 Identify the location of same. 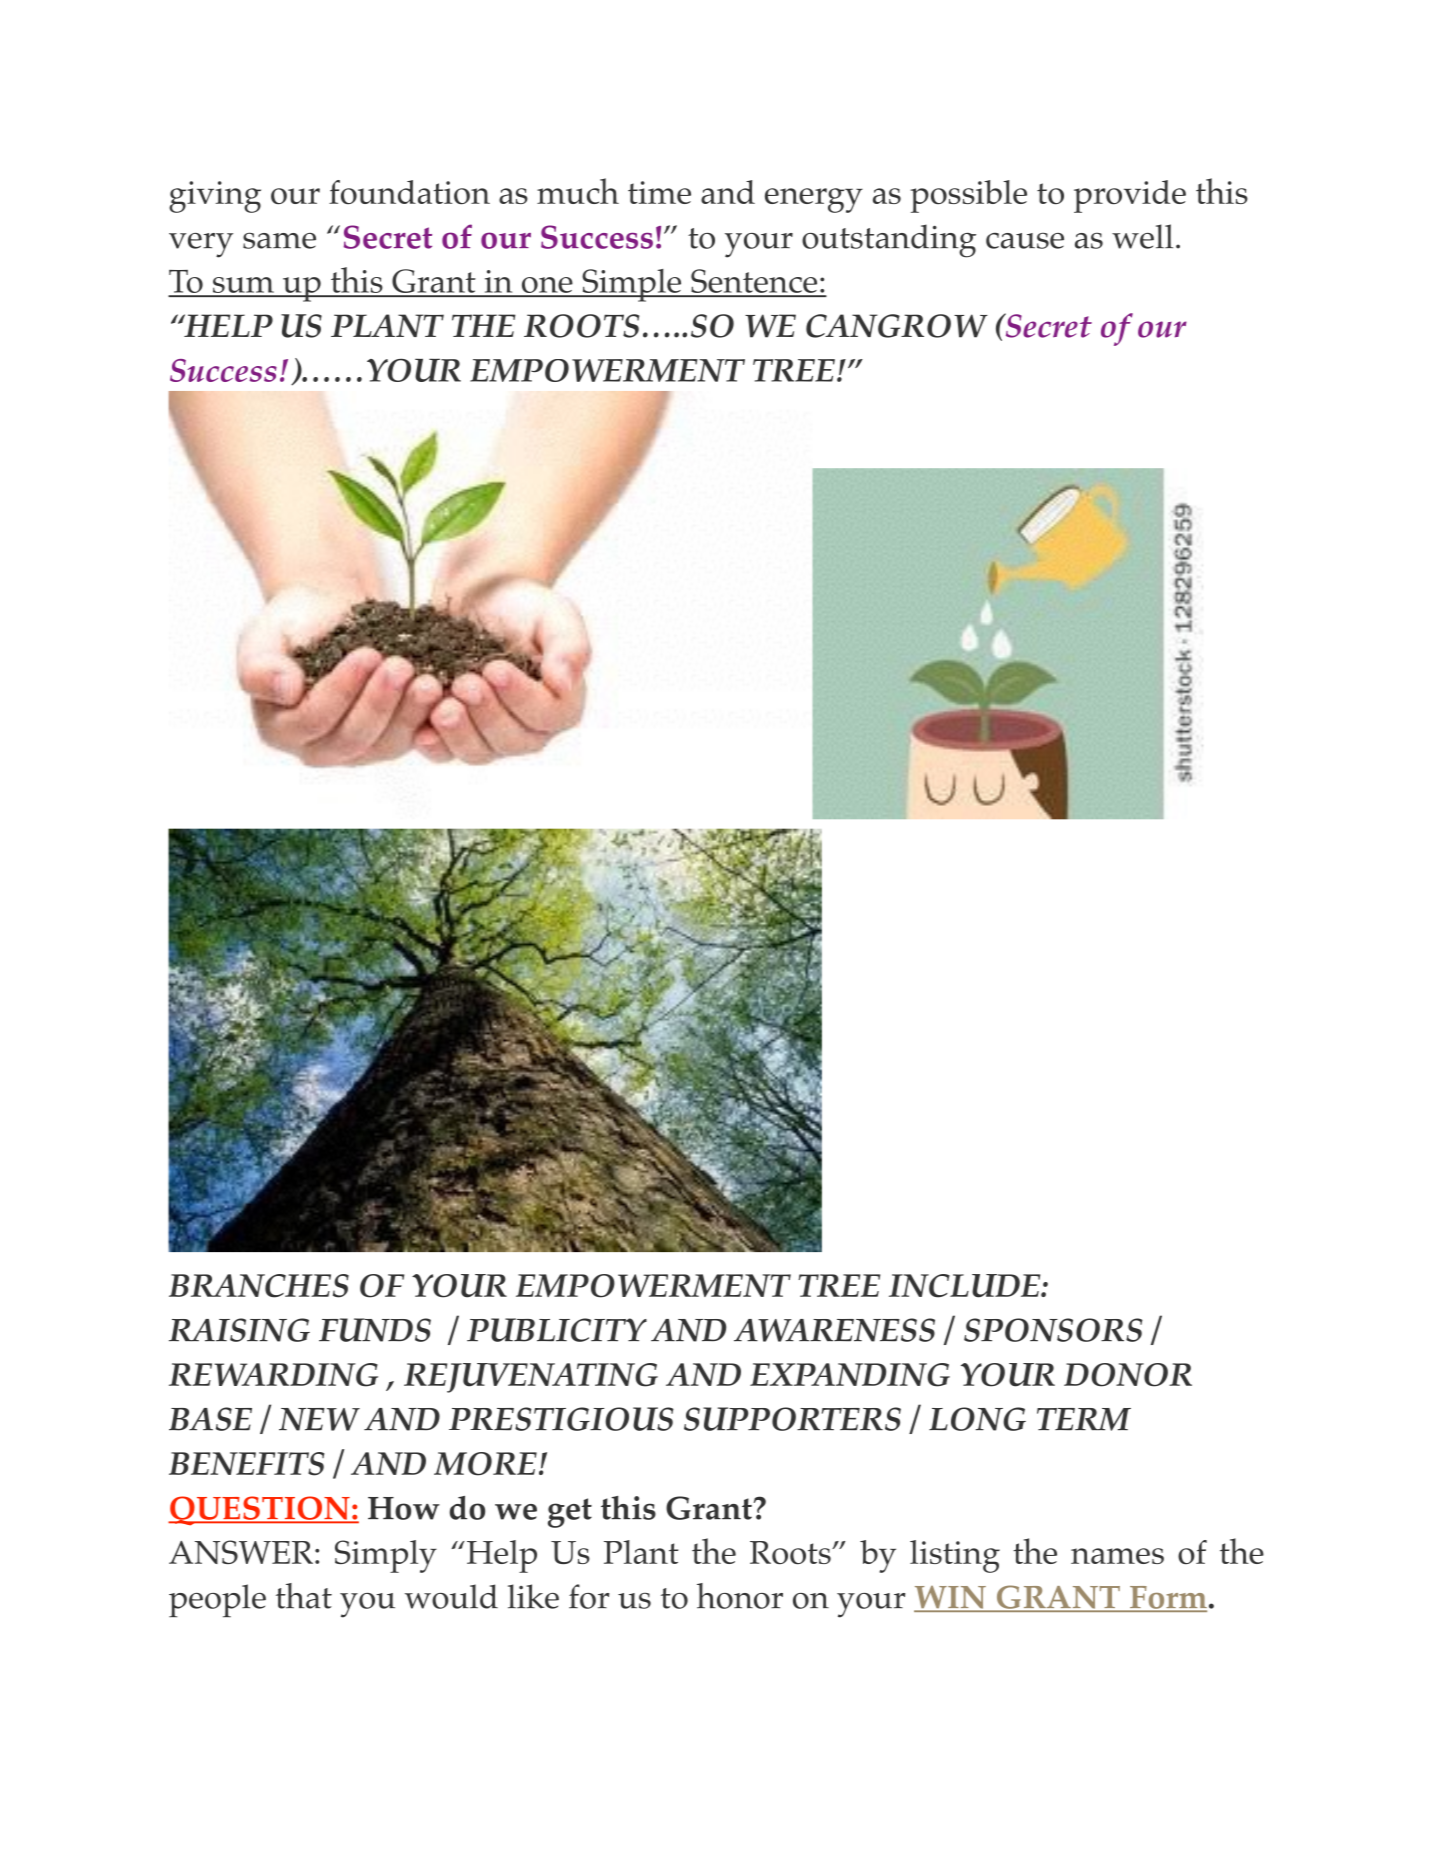
(279, 240).
